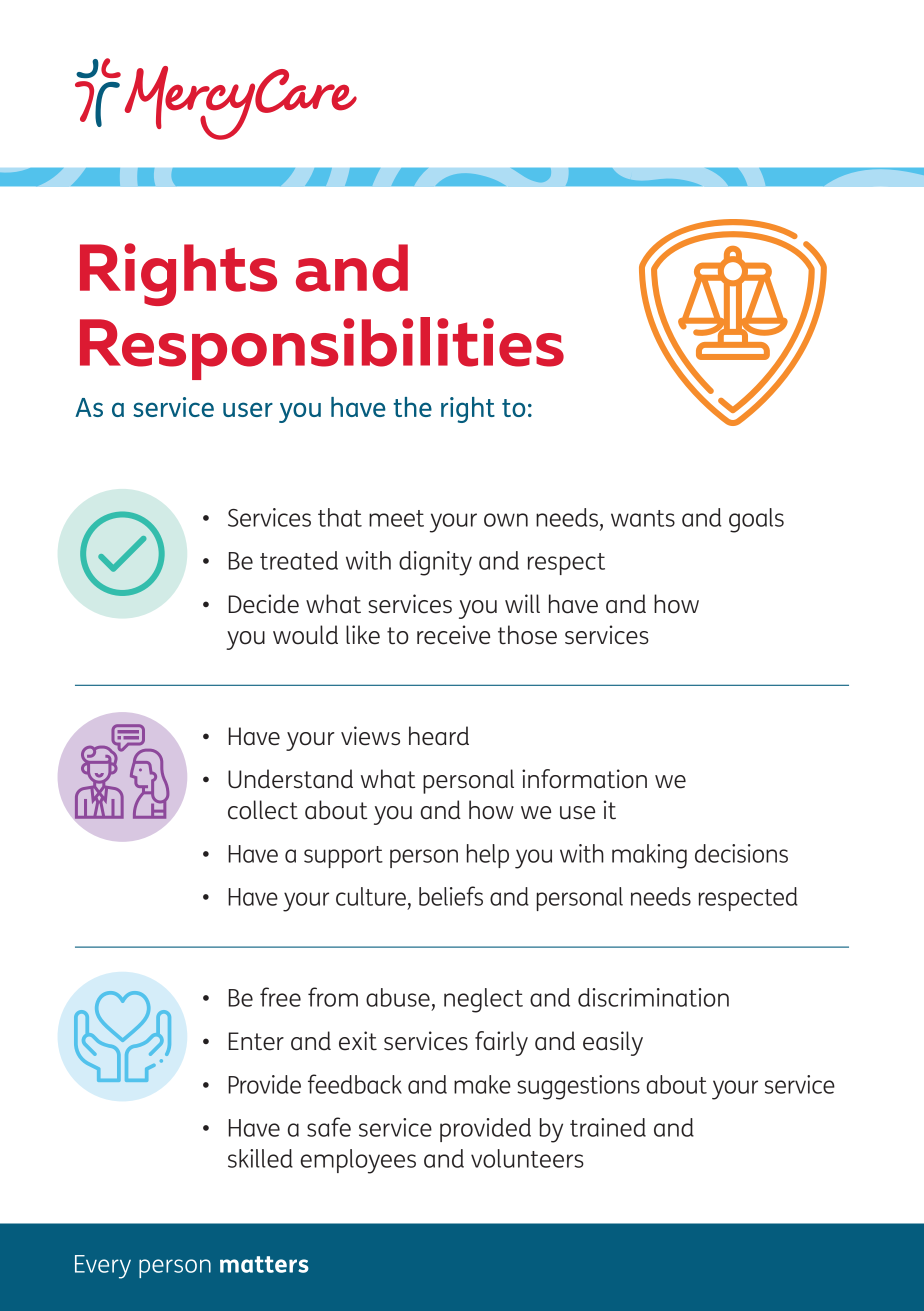 The height and width of the image is (1311, 924). I want to click on safe, so click(329, 1127).
